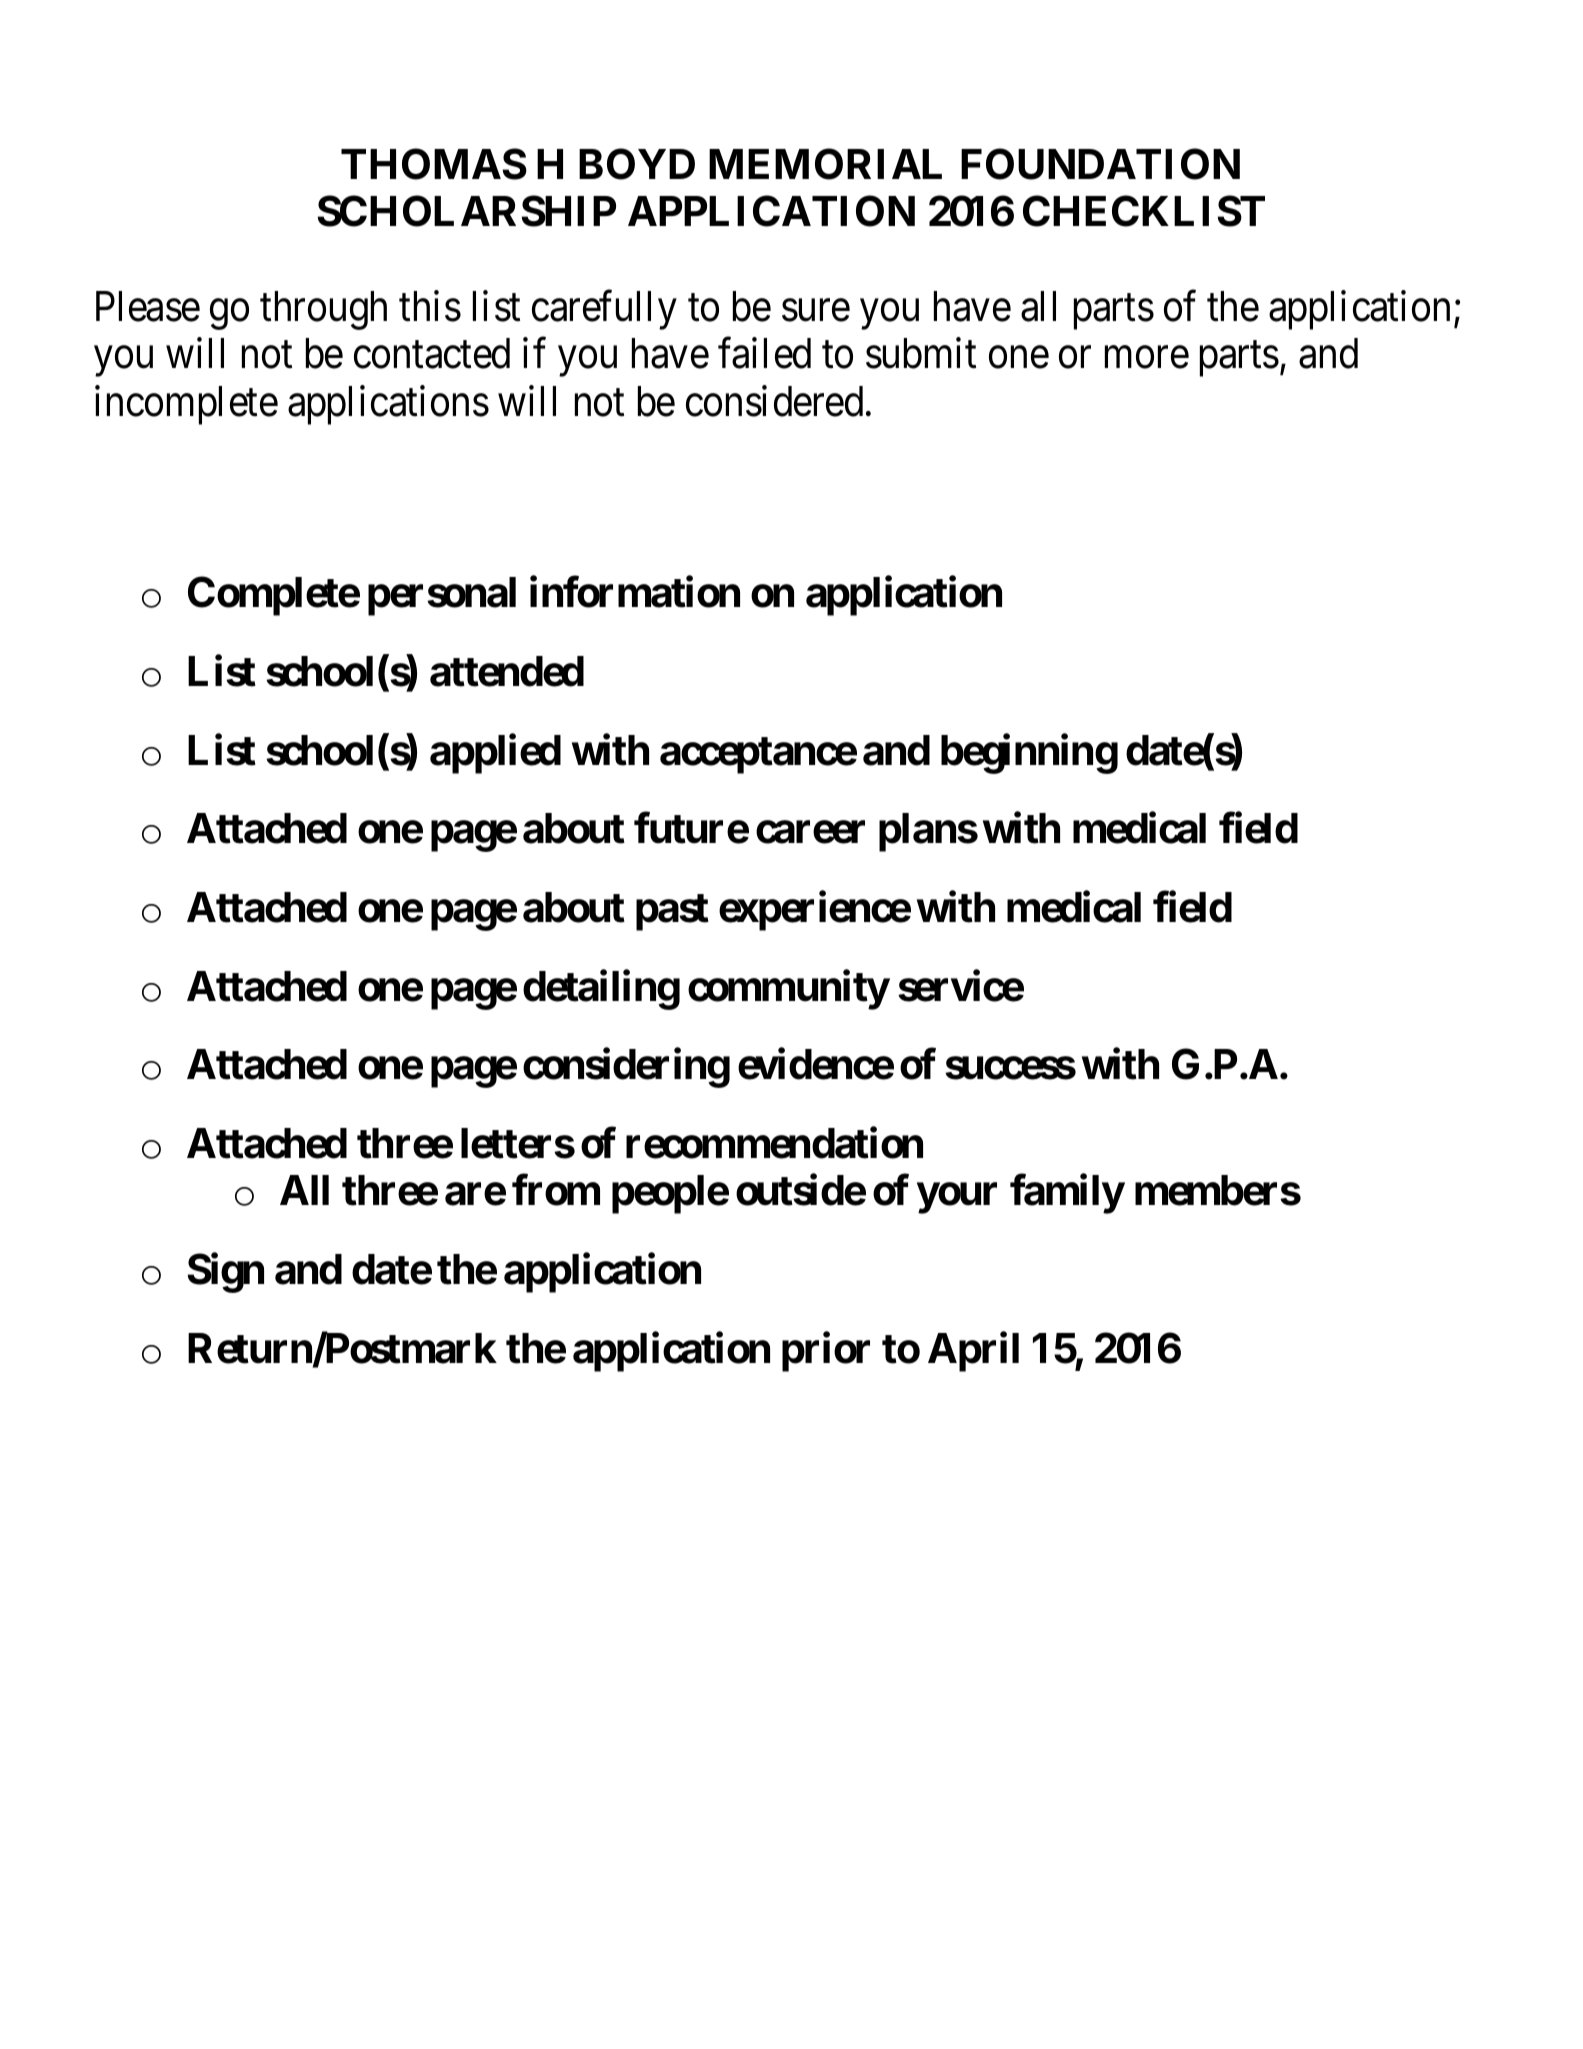 This document has width=1583, height=2049. Describe the element at coordinates (1100, 164) in the document. I see `FOUNDATION` at that location.
